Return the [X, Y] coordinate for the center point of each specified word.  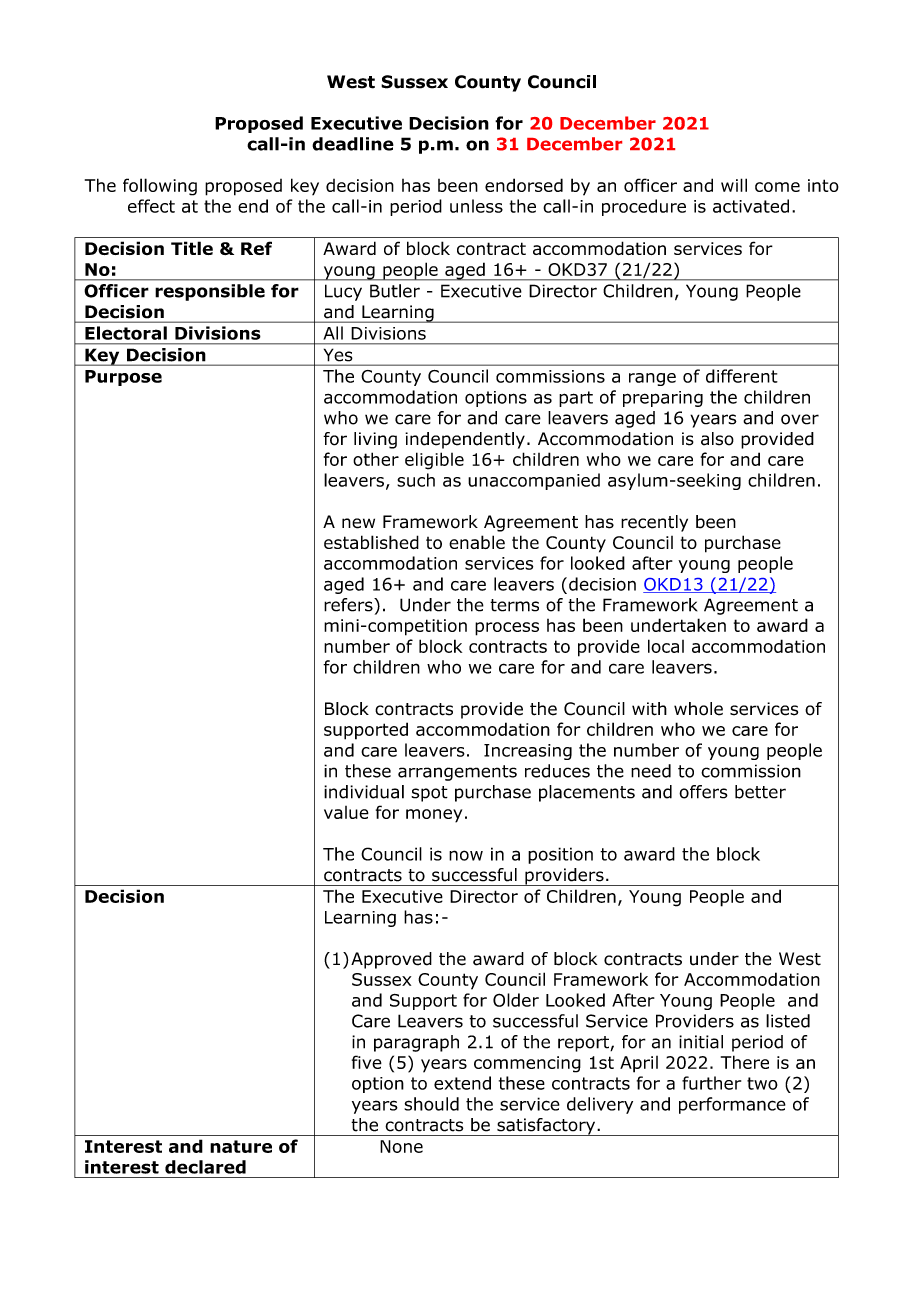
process [507, 629]
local [666, 646]
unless [476, 206]
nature [241, 1146]
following [160, 187]
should [431, 1104]
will [734, 185]
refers [349, 605]
